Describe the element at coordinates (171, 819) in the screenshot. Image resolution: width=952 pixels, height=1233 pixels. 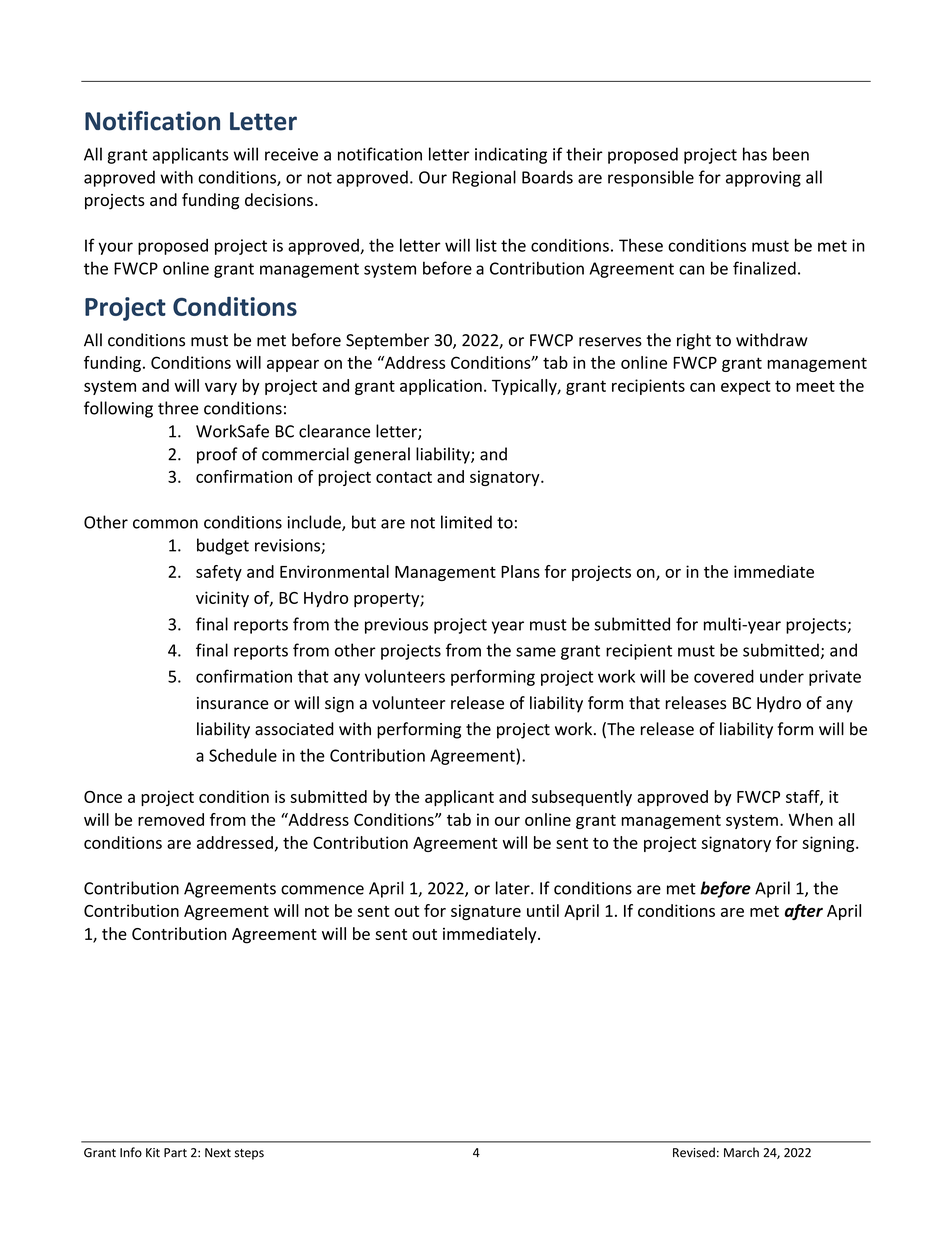
I see `removed` at that location.
